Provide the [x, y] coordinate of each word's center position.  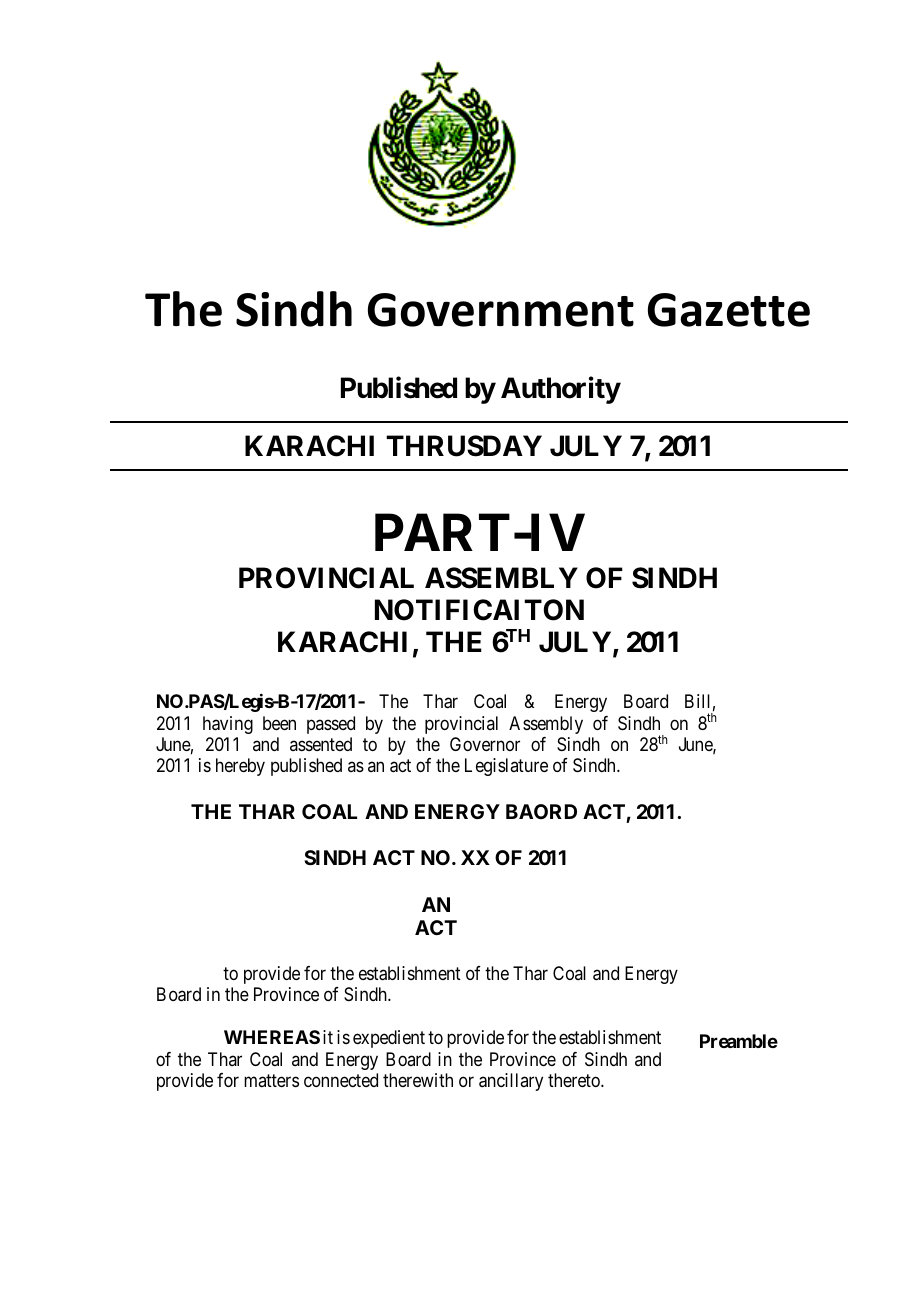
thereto [575, 1080]
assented [321, 744]
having [228, 725]
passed [331, 725]
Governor [485, 744]
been [279, 723]
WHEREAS [272, 1037]
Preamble [739, 1041]
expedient [389, 1039]
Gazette [729, 310]
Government [501, 310]
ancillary [511, 1082]
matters [271, 1080]
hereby [240, 767]
